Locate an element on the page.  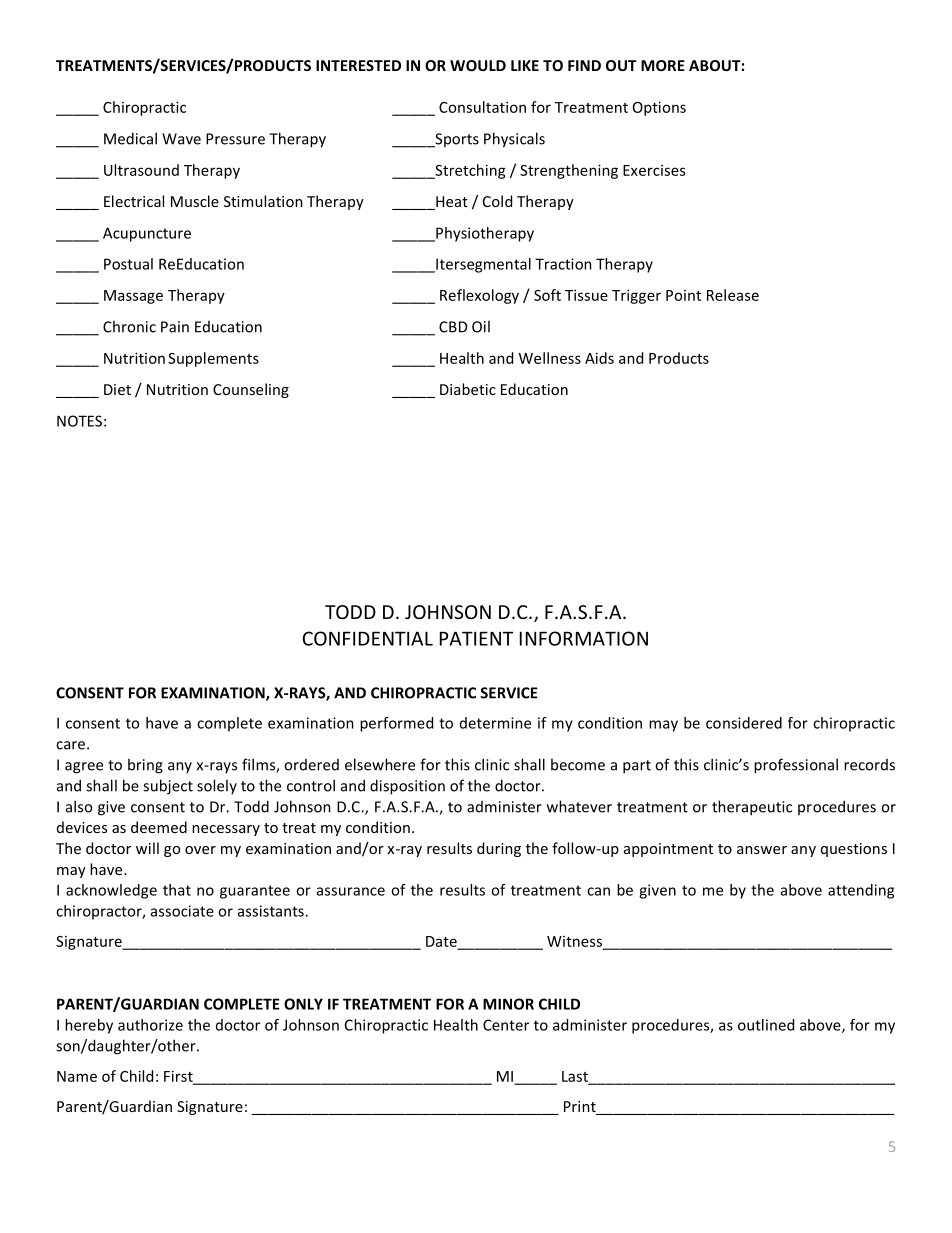
Release is located at coordinates (733, 295).
